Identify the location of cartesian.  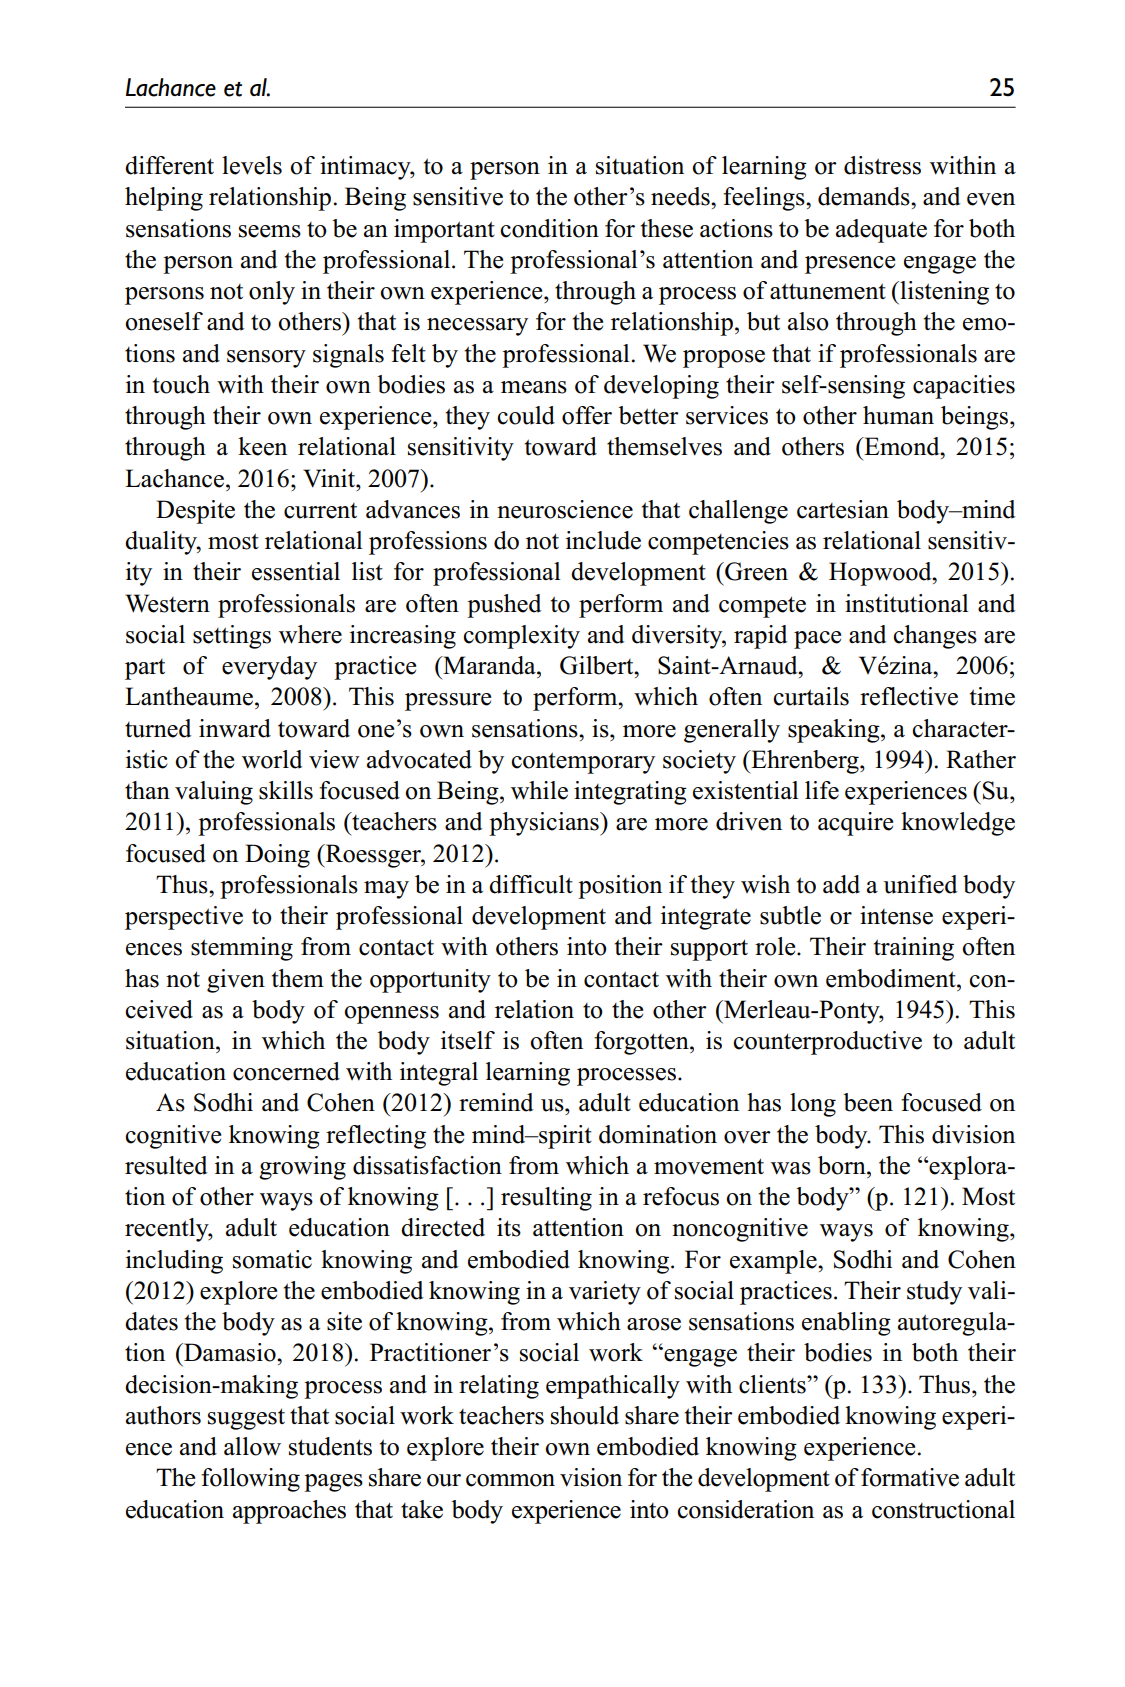
(843, 509).
